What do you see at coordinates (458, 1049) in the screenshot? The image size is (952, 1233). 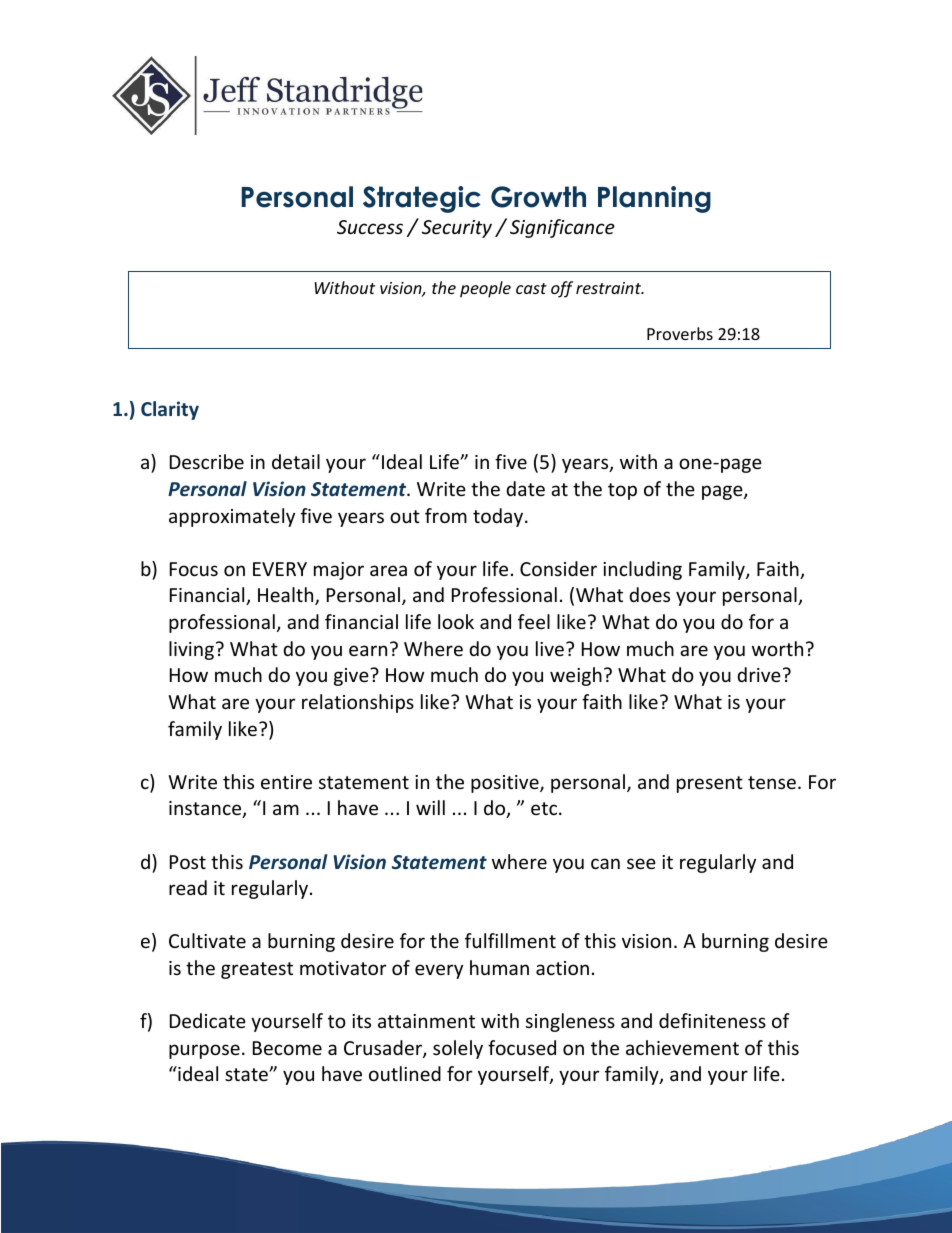 I see `solely` at bounding box center [458, 1049].
